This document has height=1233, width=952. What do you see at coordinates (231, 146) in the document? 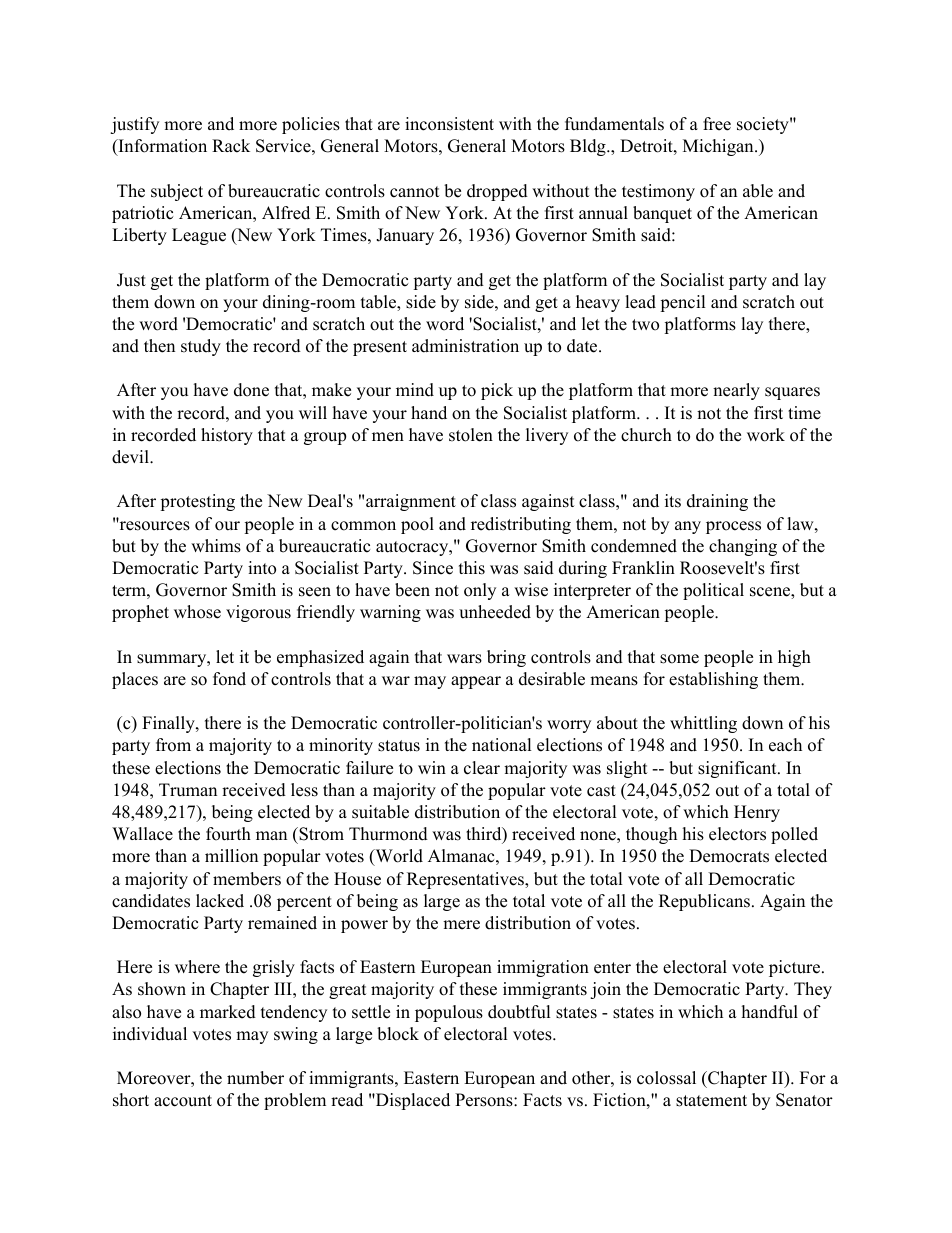
I see `Rack` at bounding box center [231, 146].
